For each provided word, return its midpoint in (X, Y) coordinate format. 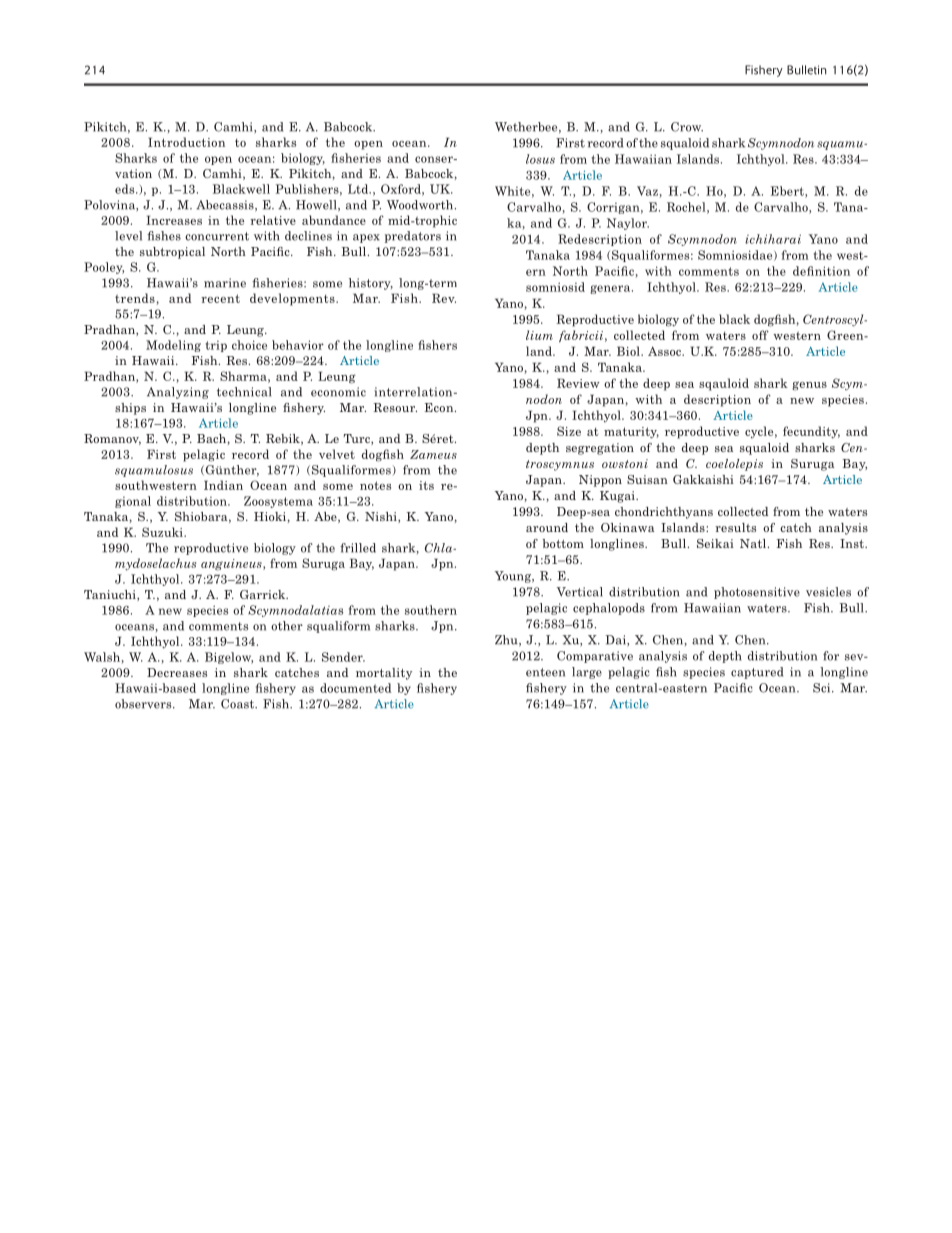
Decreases (177, 672)
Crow (687, 127)
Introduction (186, 142)
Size (569, 431)
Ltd (359, 189)
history (371, 284)
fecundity (811, 432)
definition (821, 271)
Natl (754, 543)
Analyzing (178, 393)
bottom (563, 543)
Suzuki (163, 532)
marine (225, 283)
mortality (384, 674)
